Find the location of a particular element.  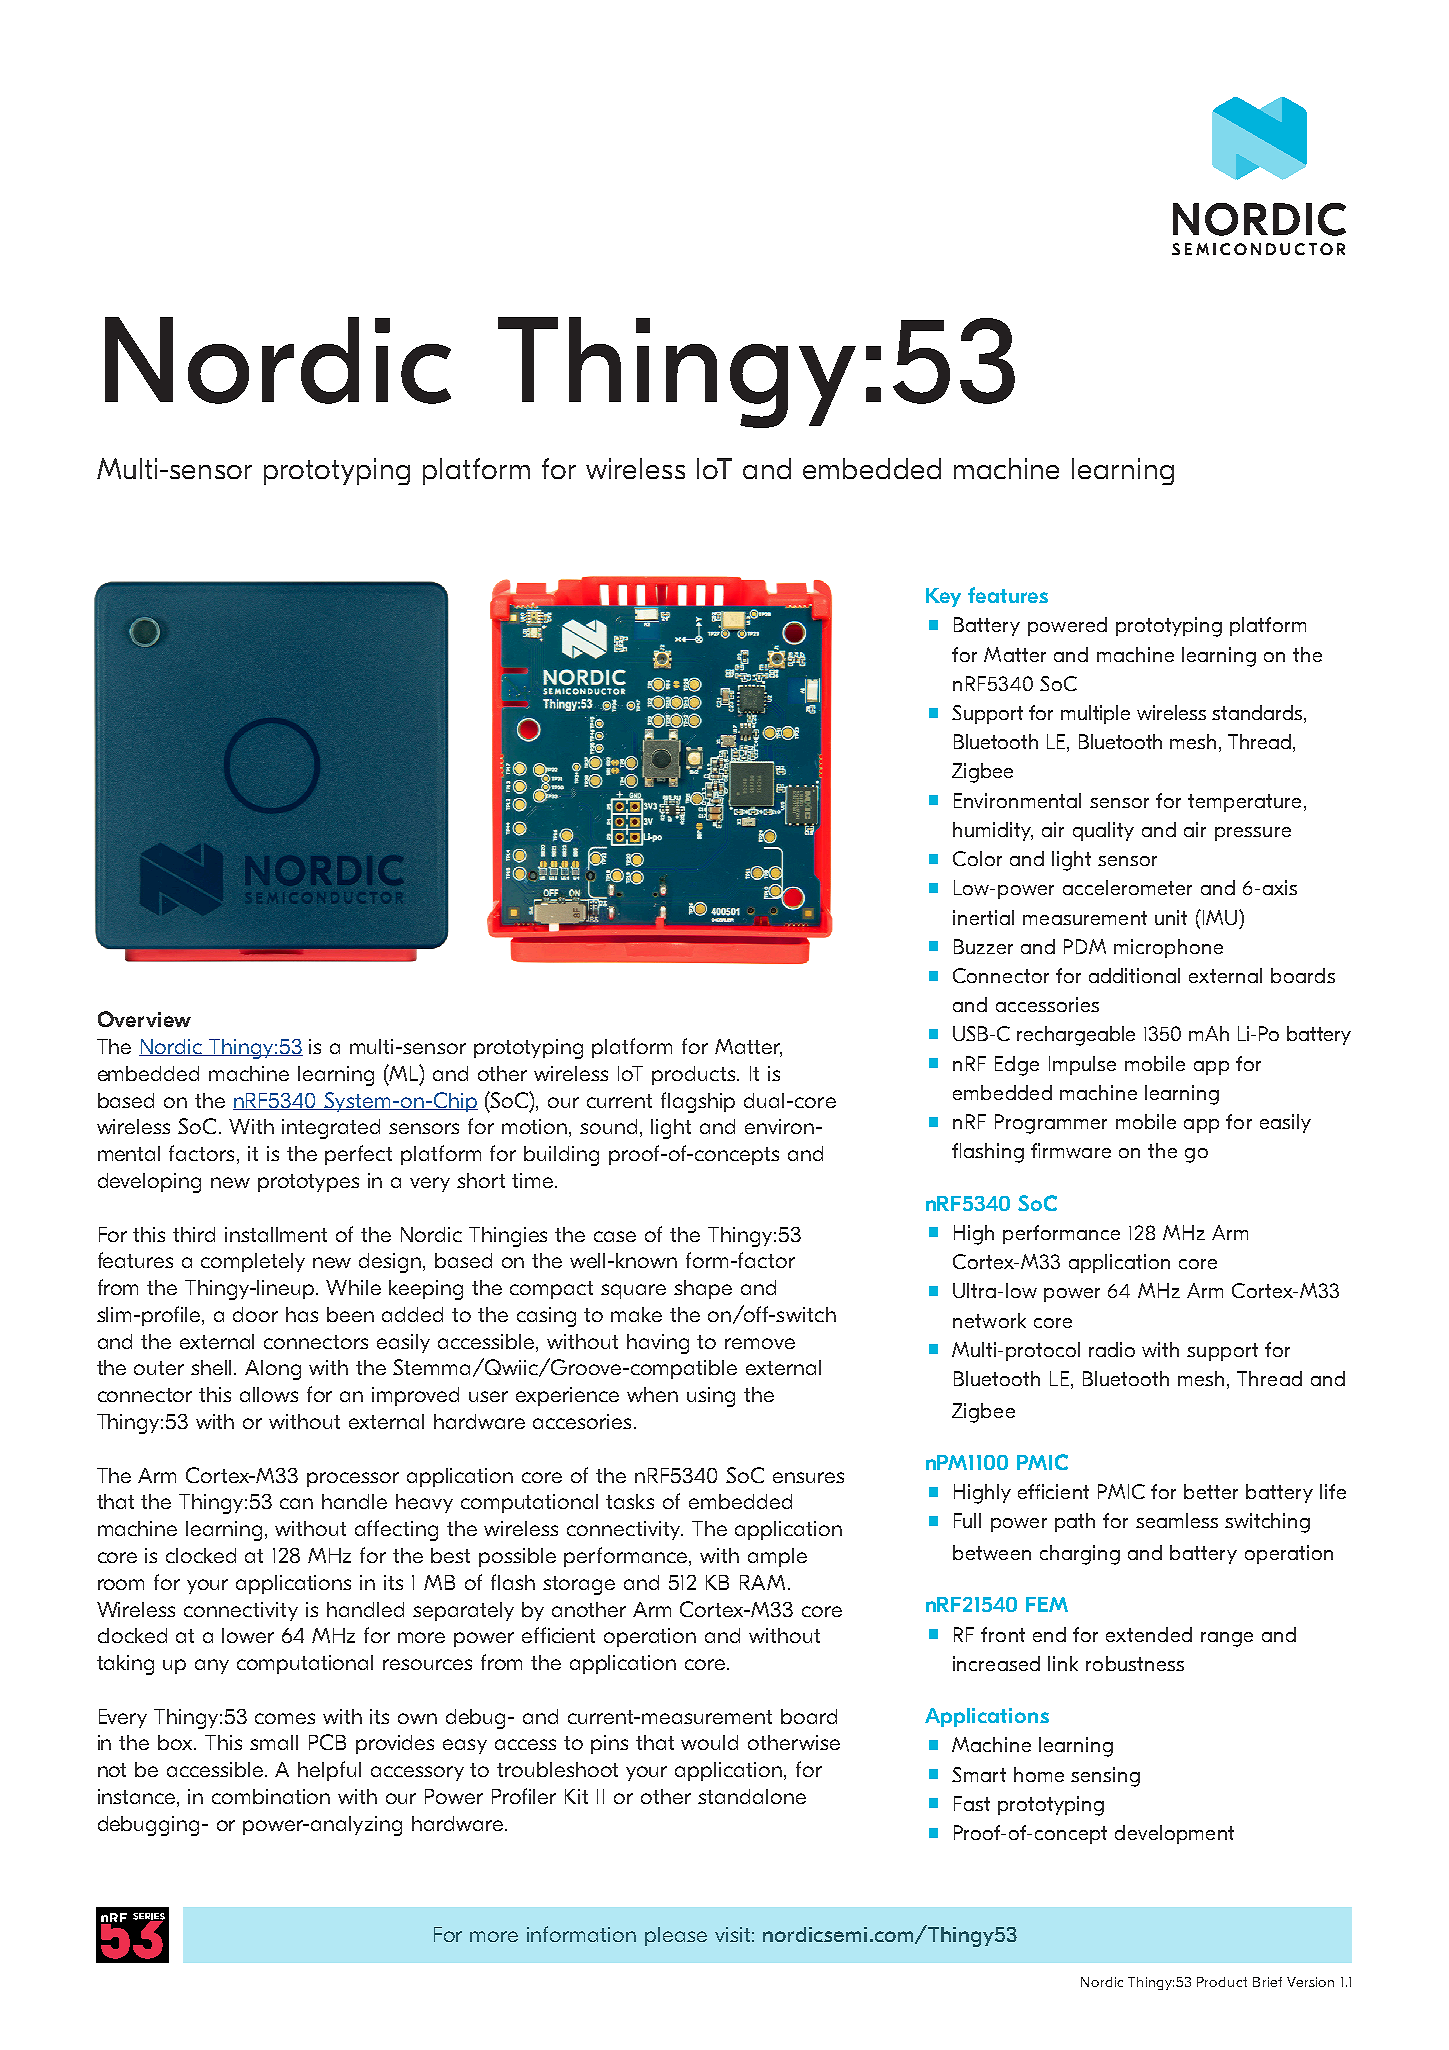

Key is located at coordinates (943, 597).
